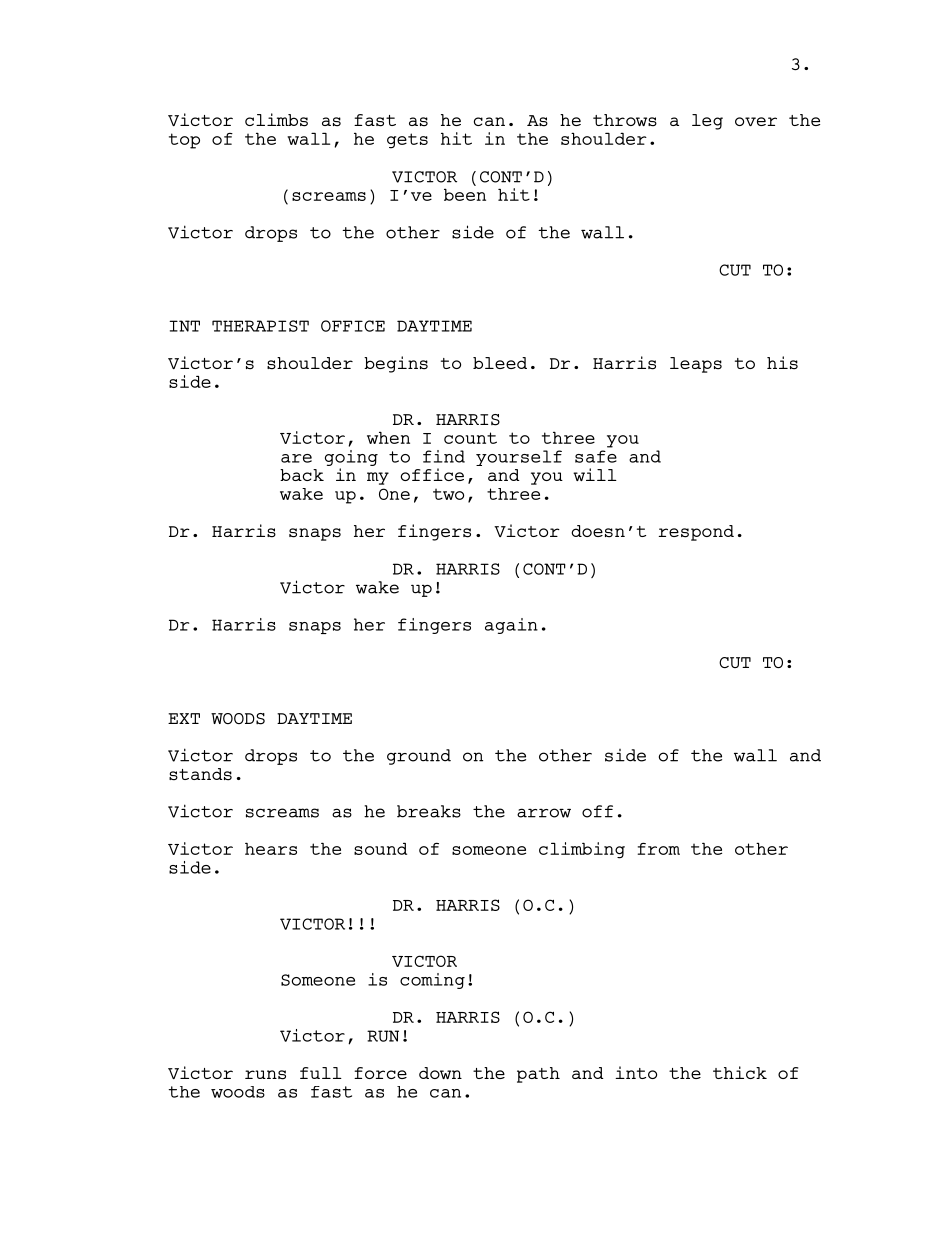 This screenshot has height=1233, width=952. I want to click on been, so click(465, 194).
